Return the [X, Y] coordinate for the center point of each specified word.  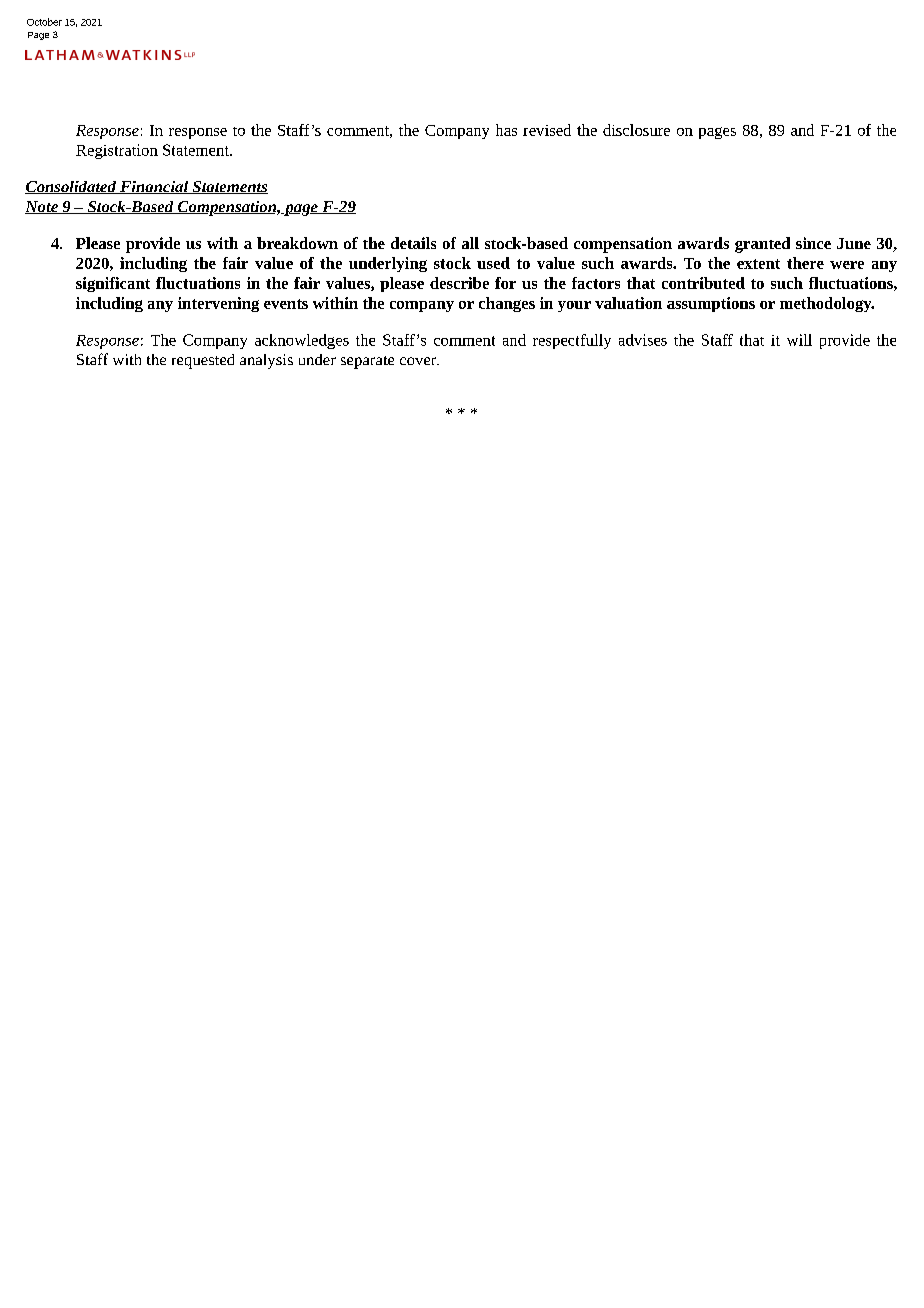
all [470, 243]
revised [547, 130]
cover [419, 361]
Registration [117, 151]
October [44, 22]
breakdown [297, 243]
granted [762, 245]
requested [203, 361]
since [813, 243]
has [506, 130]
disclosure [636, 130]
